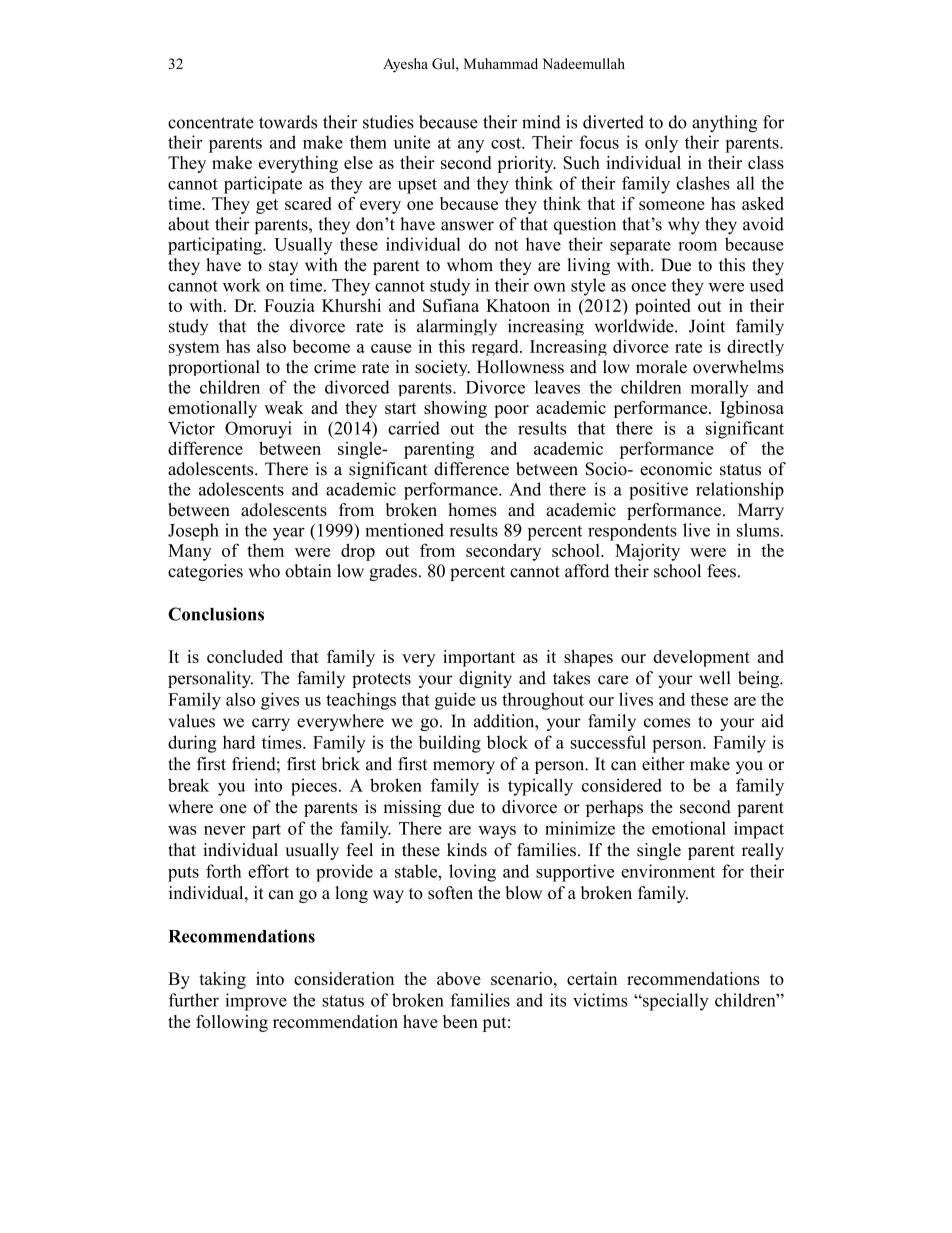  What do you see at coordinates (459, 978) in the screenshot?
I see `above` at bounding box center [459, 978].
